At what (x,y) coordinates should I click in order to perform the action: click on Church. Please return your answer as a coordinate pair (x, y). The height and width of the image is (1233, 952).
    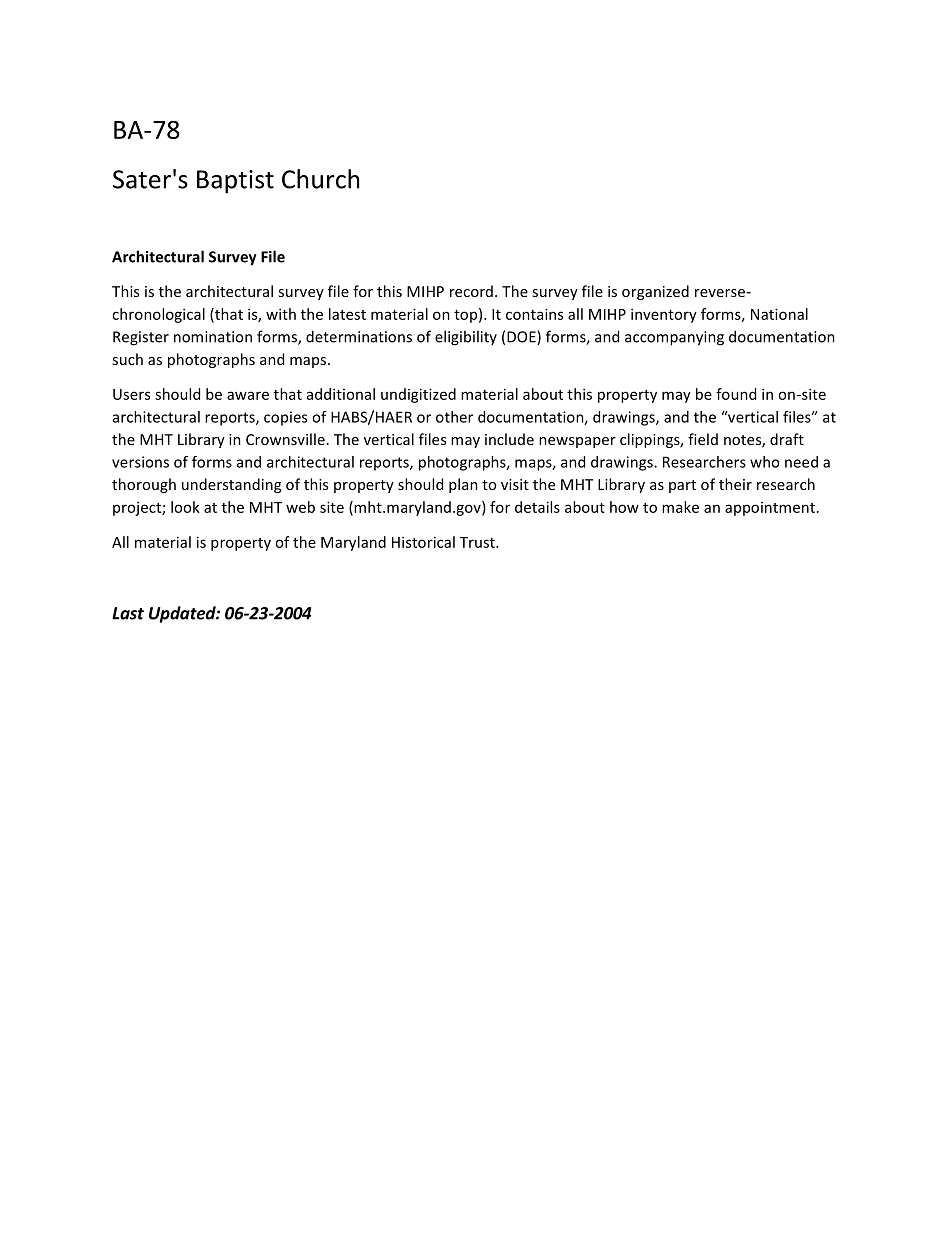
    Looking at the image, I should click on (320, 179).
